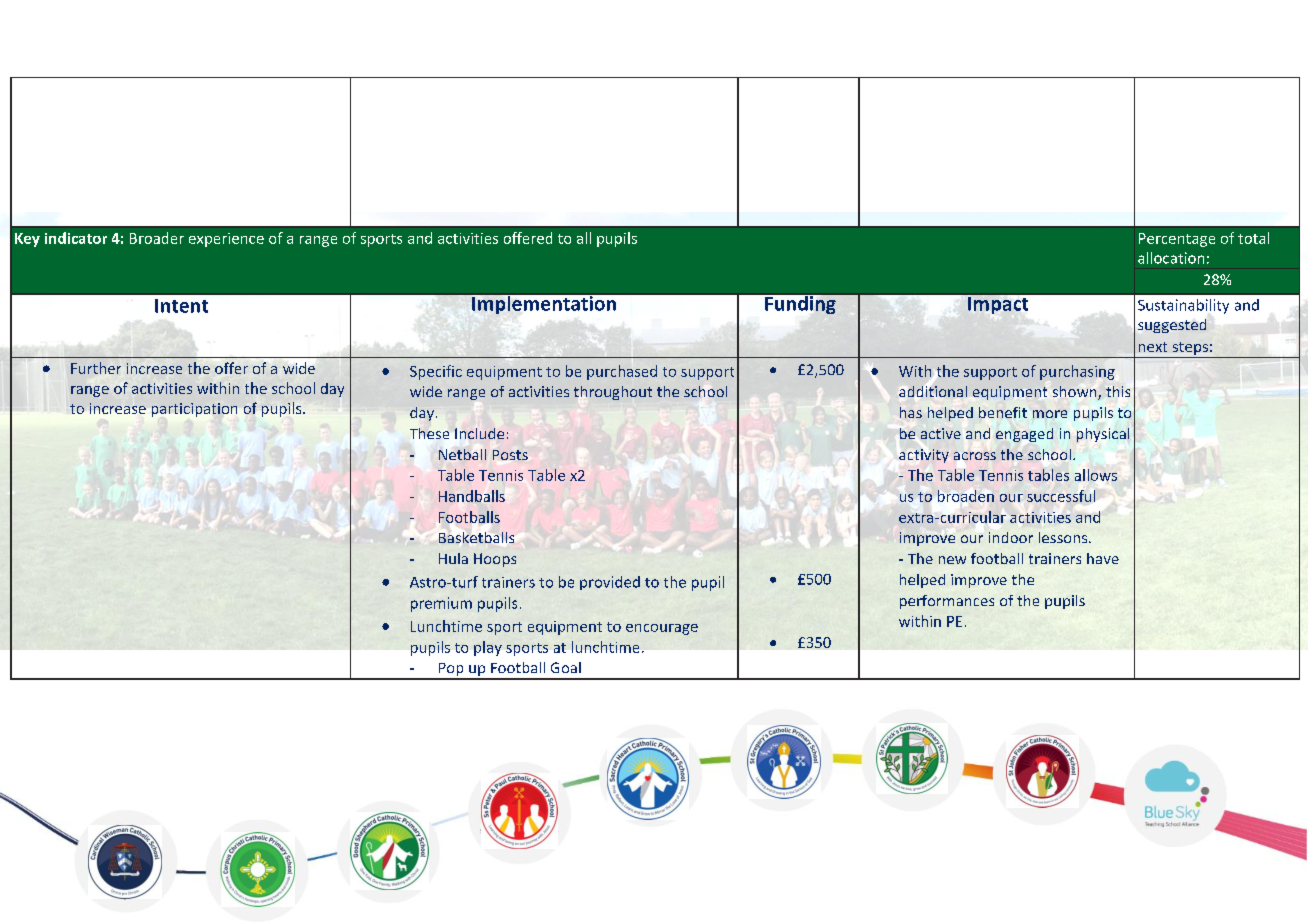 The image size is (1308, 924). What do you see at coordinates (476, 537) in the document?
I see `Basketballs` at bounding box center [476, 537].
